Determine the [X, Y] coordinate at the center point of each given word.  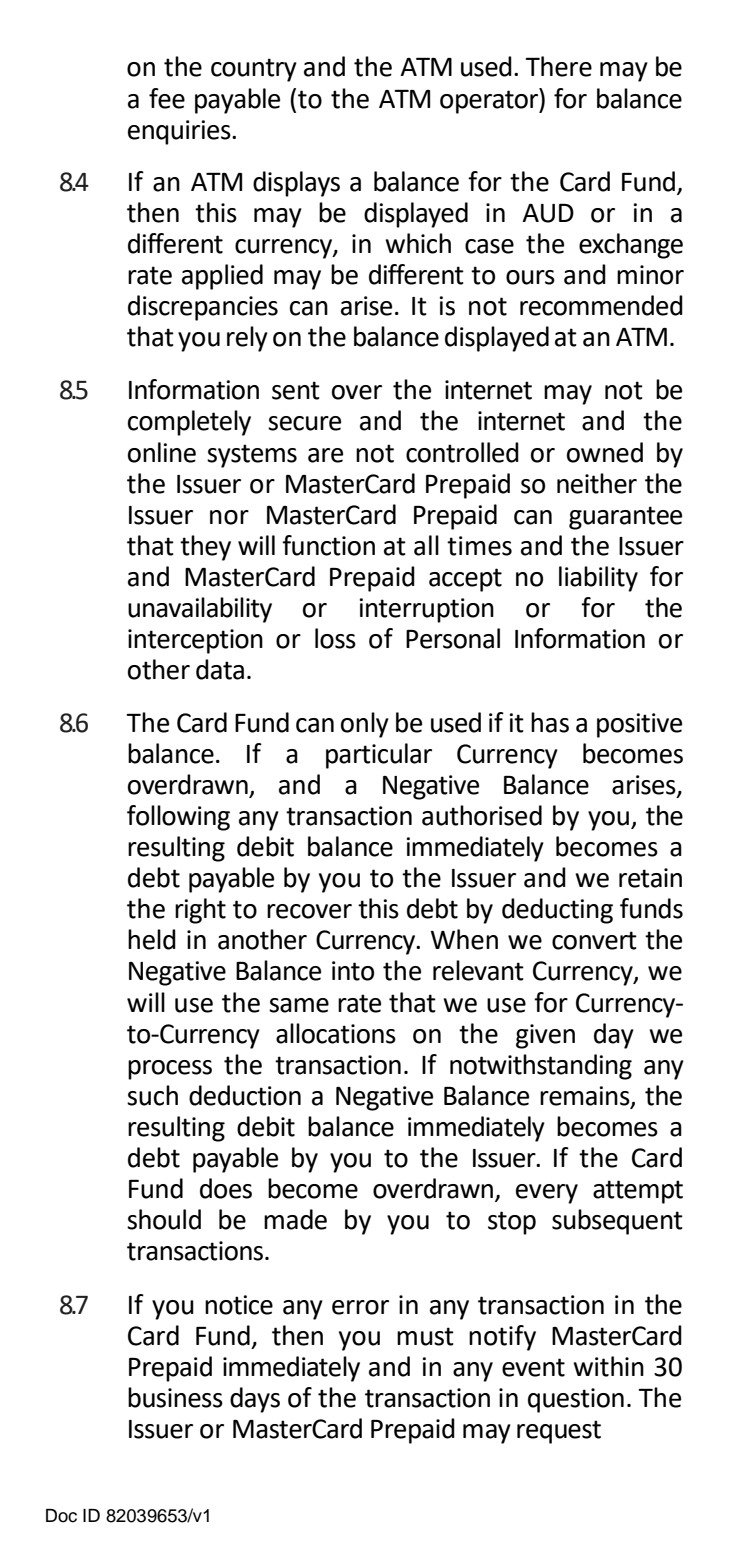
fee [167, 98]
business [175, 1397]
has [550, 722]
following [178, 818]
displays [296, 184]
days [255, 1400]
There [558, 66]
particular [379, 756]
